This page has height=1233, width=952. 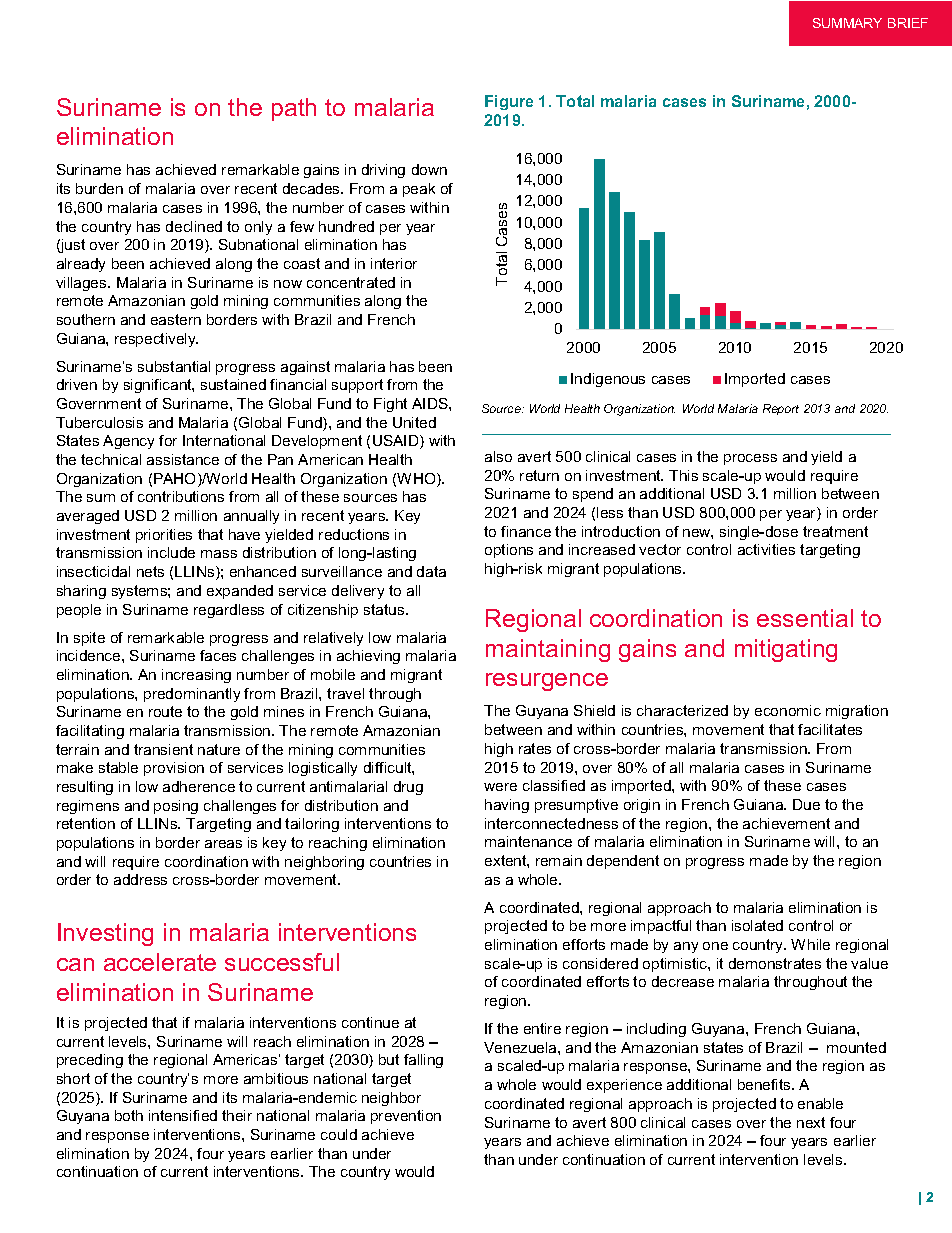 I want to click on maintenance, so click(x=528, y=841).
